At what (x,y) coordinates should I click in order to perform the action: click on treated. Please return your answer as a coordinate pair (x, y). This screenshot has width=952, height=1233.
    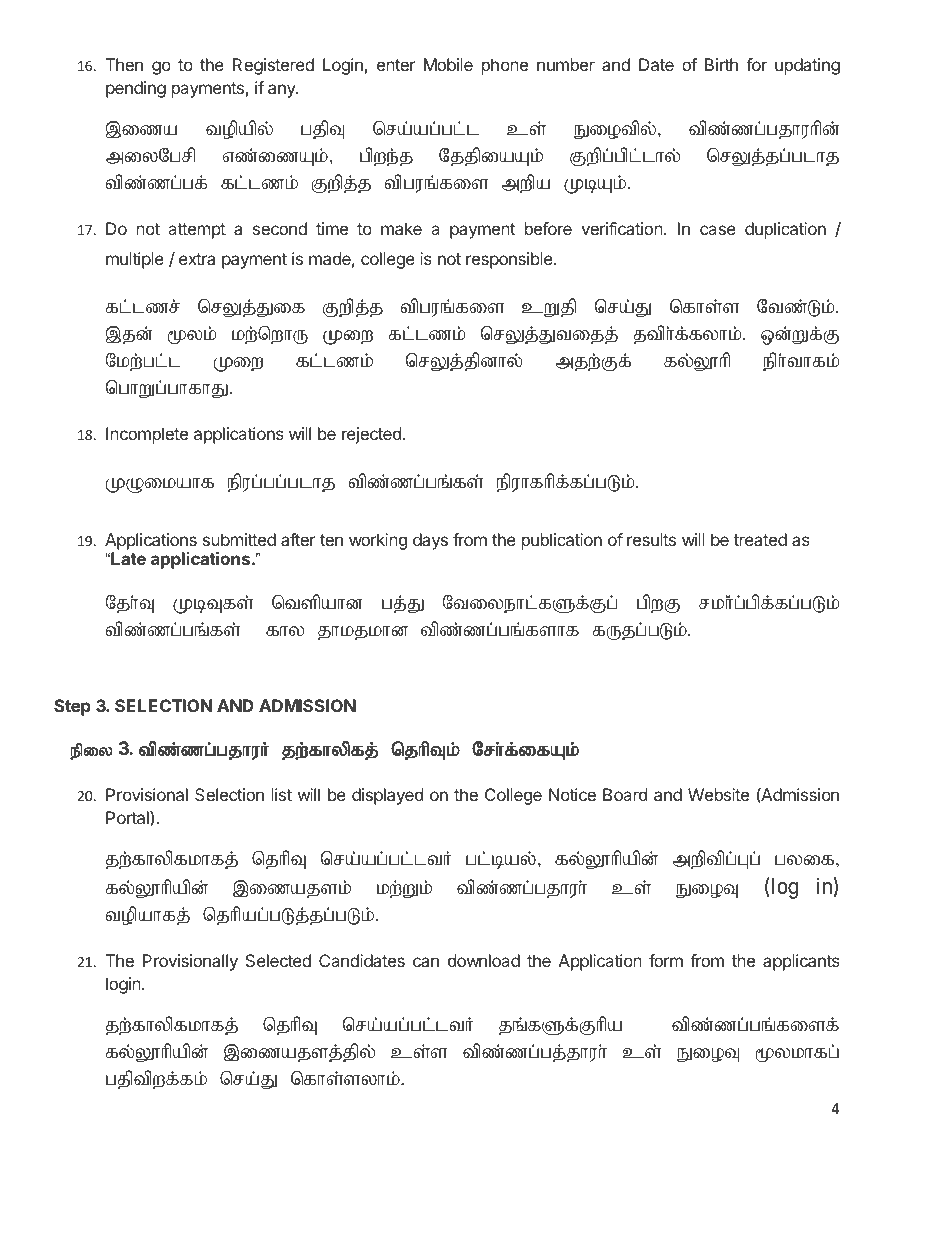
    Looking at the image, I should click on (760, 539).
